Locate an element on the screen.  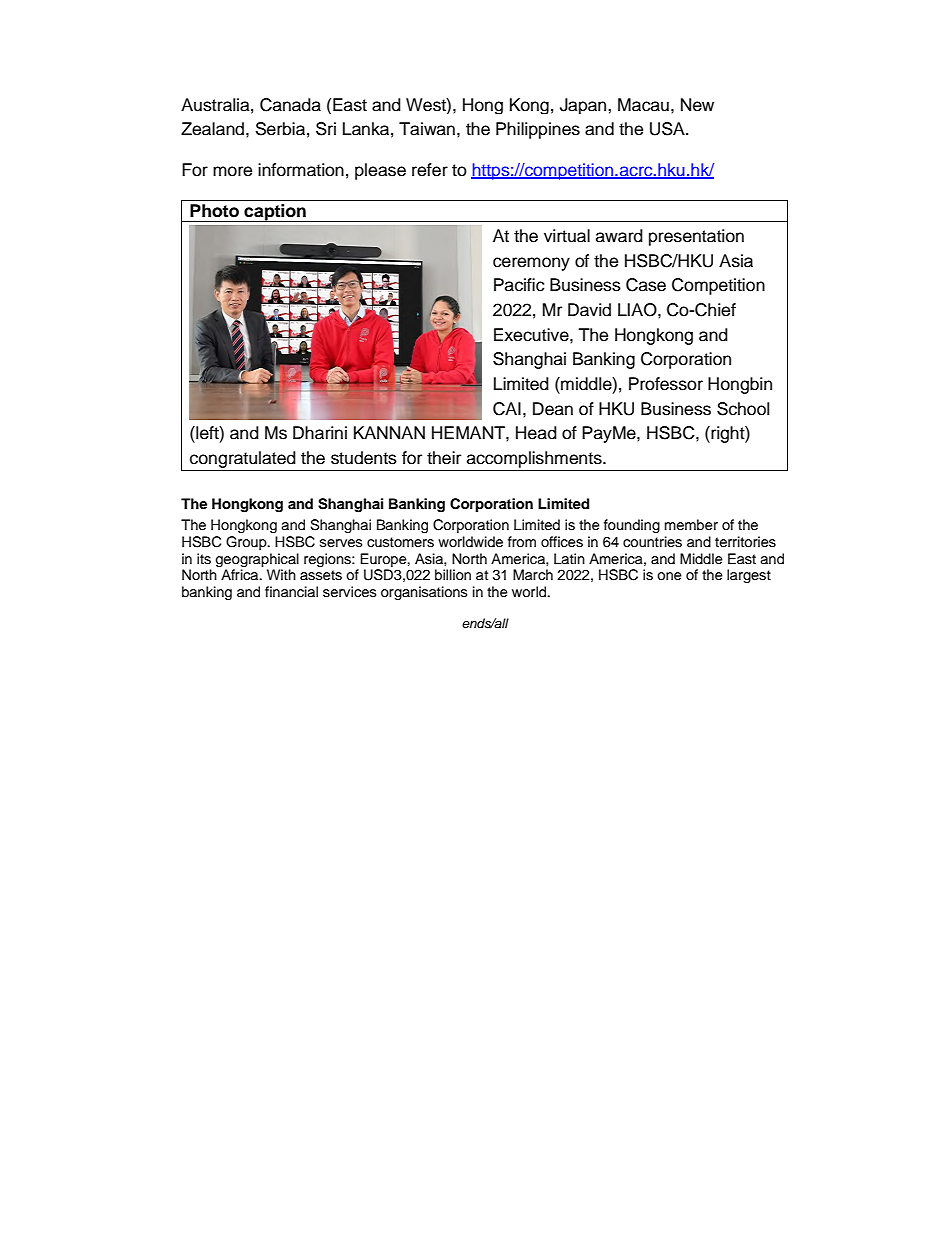
HEMANT is located at coordinates (469, 432).
